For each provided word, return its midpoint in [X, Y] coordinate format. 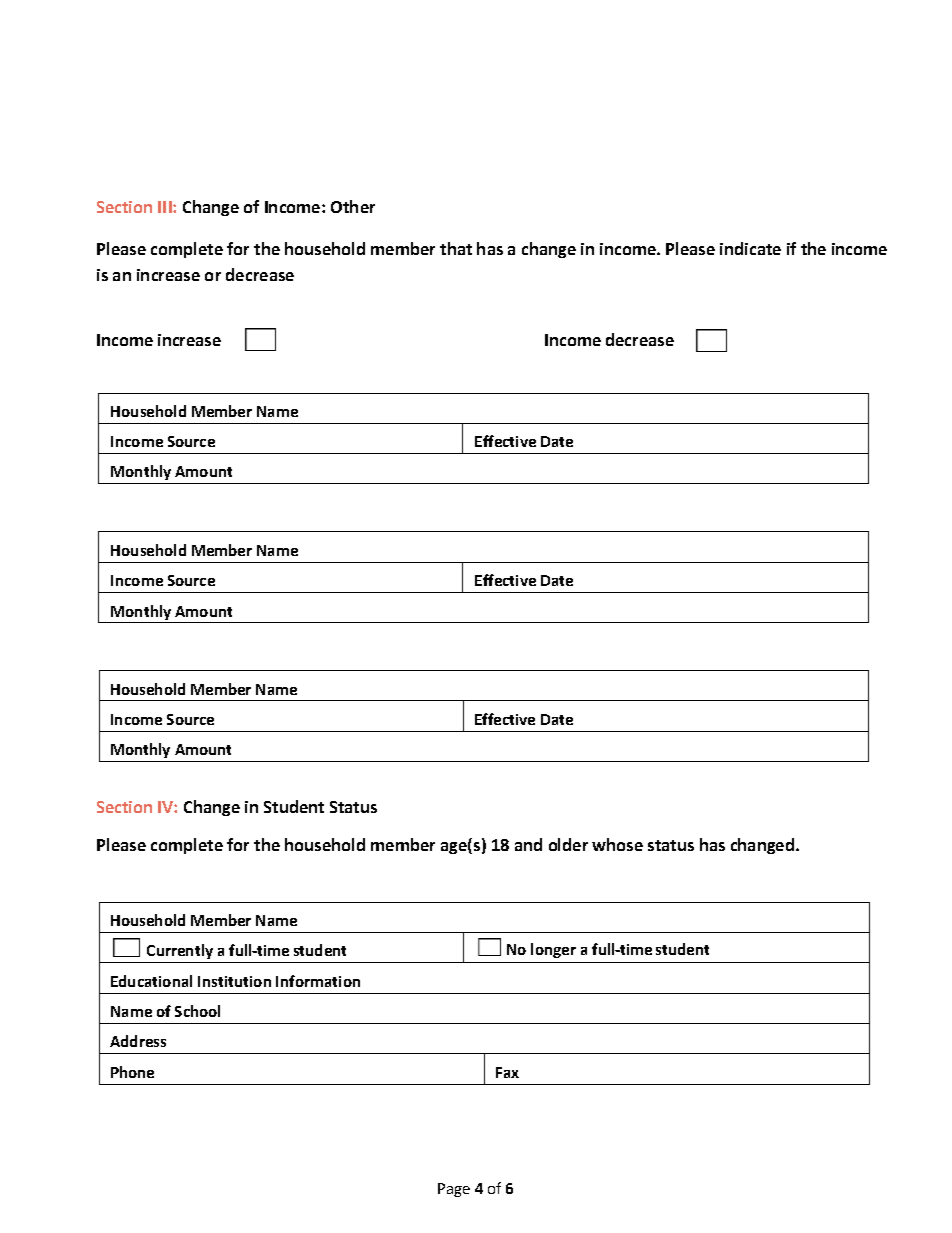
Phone [132, 1072]
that [456, 248]
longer [553, 950]
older [568, 844]
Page [454, 1190]
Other [353, 206]
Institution [234, 981]
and [528, 844]
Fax [507, 1072]
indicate [750, 248]
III [166, 207]
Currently [180, 951]
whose [617, 844]
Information [318, 981]
